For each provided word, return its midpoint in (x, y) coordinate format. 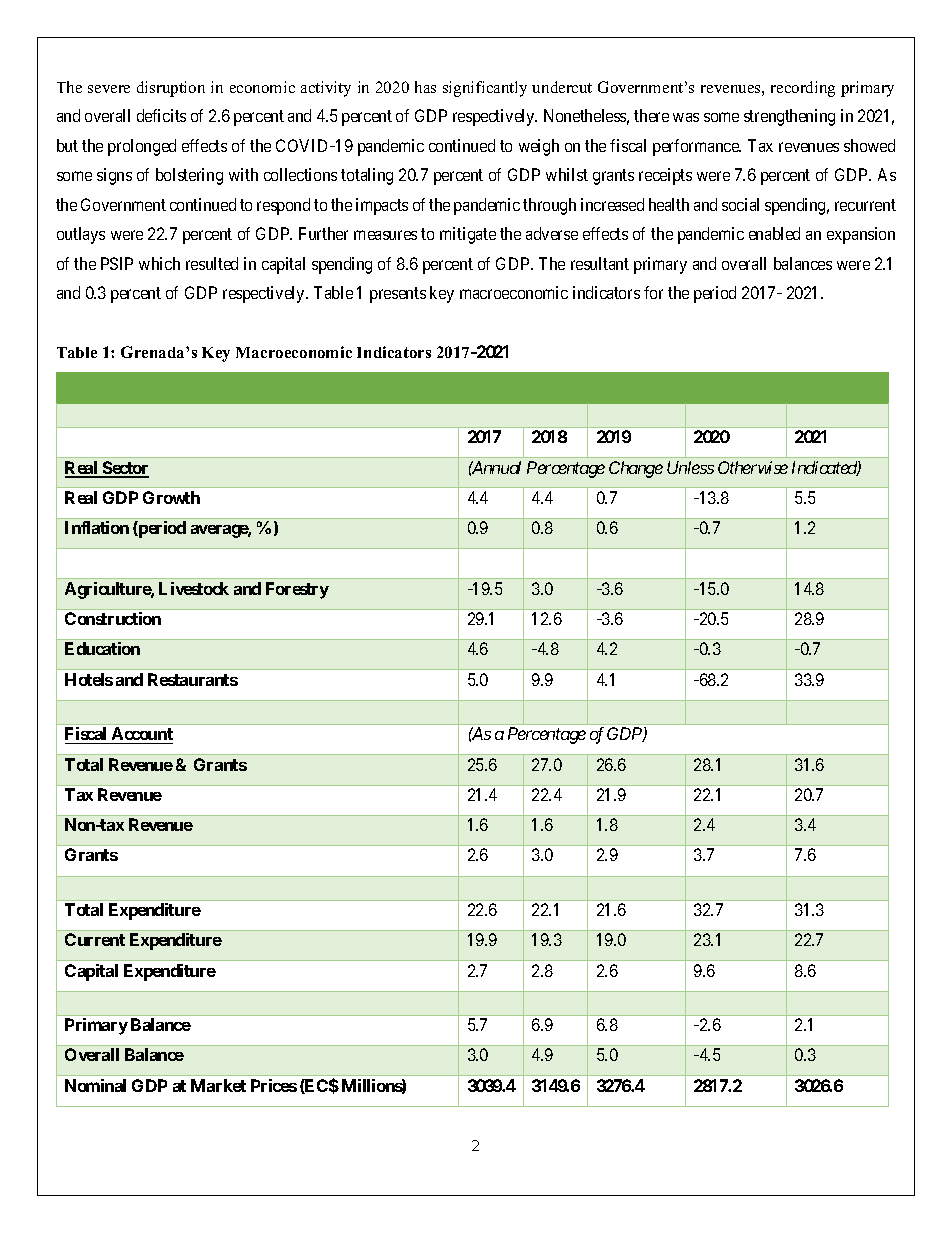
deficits (161, 115)
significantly (485, 89)
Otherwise (753, 467)
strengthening (789, 117)
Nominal (95, 1085)
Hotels (89, 679)
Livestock (194, 588)
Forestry (297, 590)
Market (218, 1085)
